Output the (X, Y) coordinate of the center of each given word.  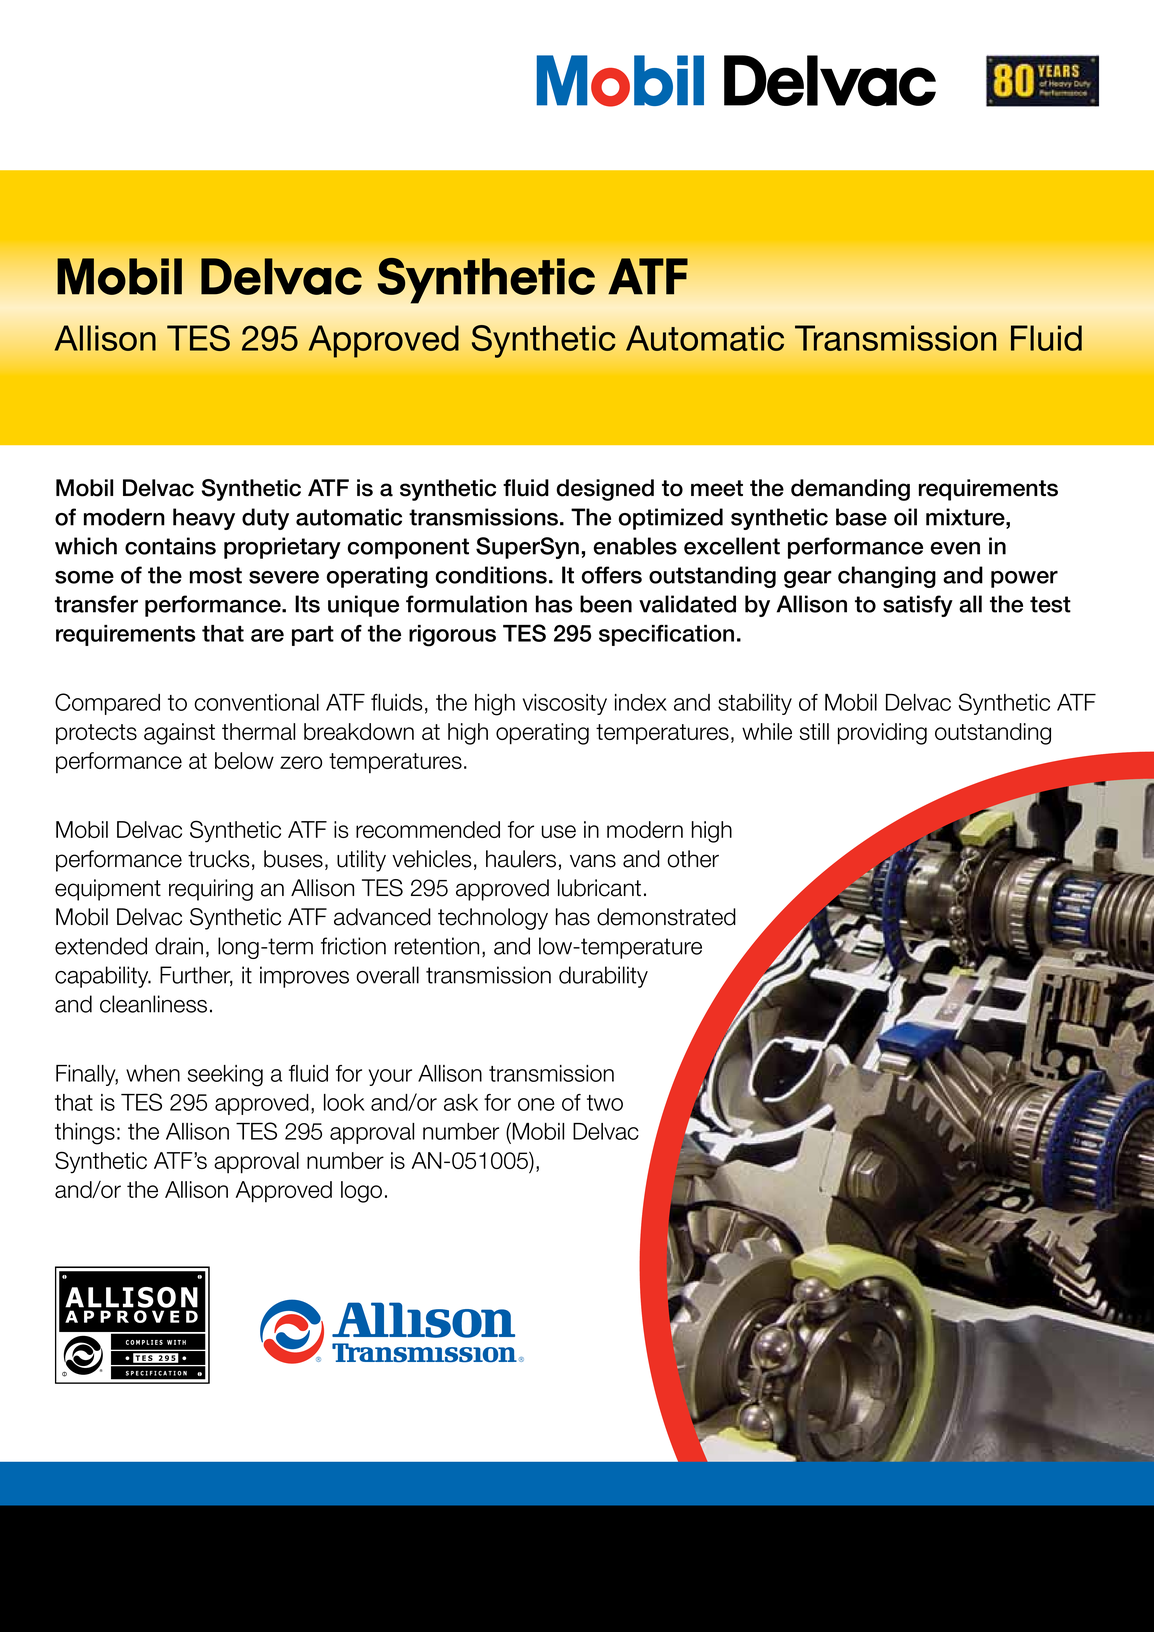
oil (905, 517)
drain (179, 946)
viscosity (565, 704)
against (179, 734)
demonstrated (666, 917)
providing (882, 734)
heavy (204, 519)
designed (605, 490)
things (85, 1134)
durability (603, 977)
